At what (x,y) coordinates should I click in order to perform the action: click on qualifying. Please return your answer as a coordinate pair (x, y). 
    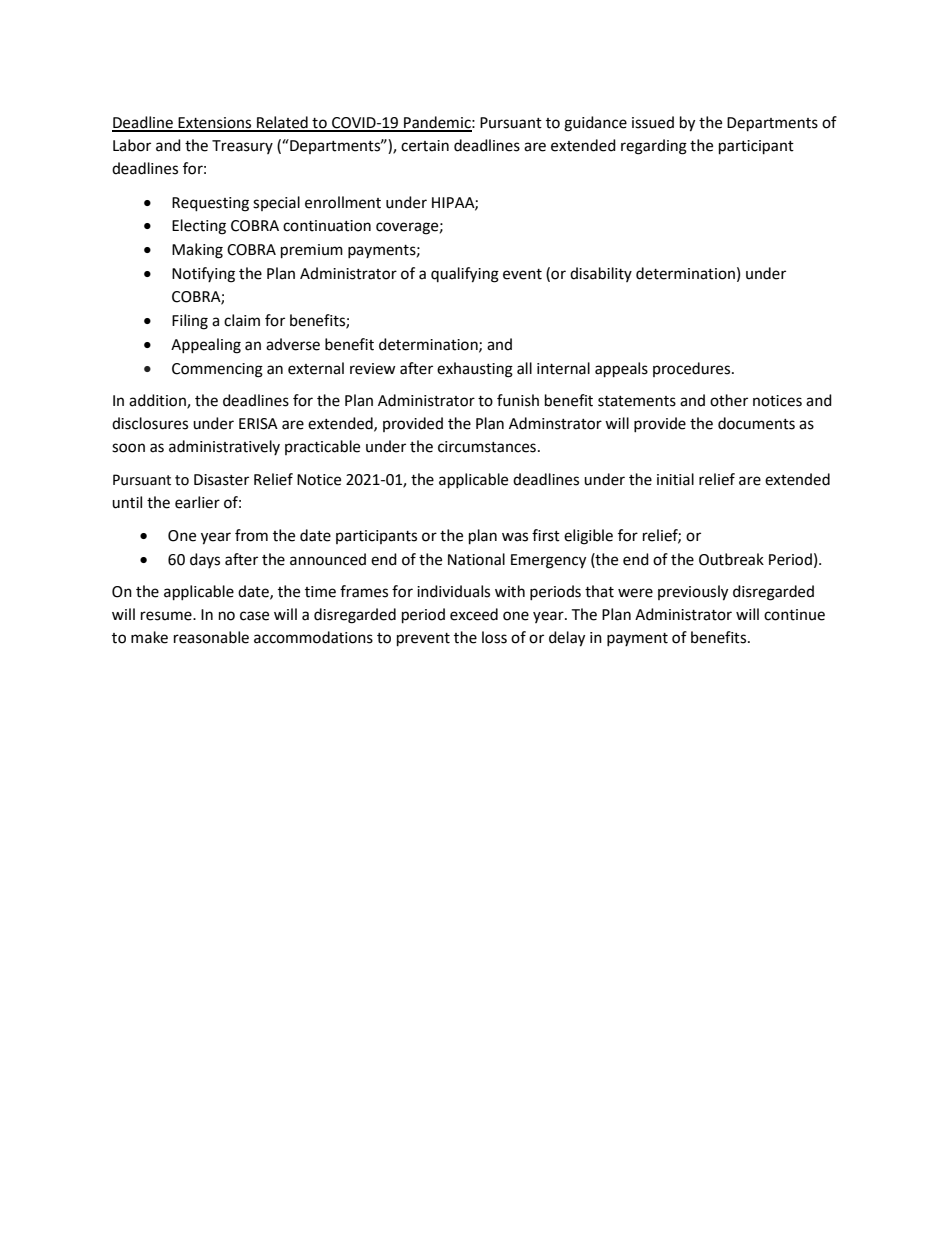
    Looking at the image, I should click on (465, 275).
